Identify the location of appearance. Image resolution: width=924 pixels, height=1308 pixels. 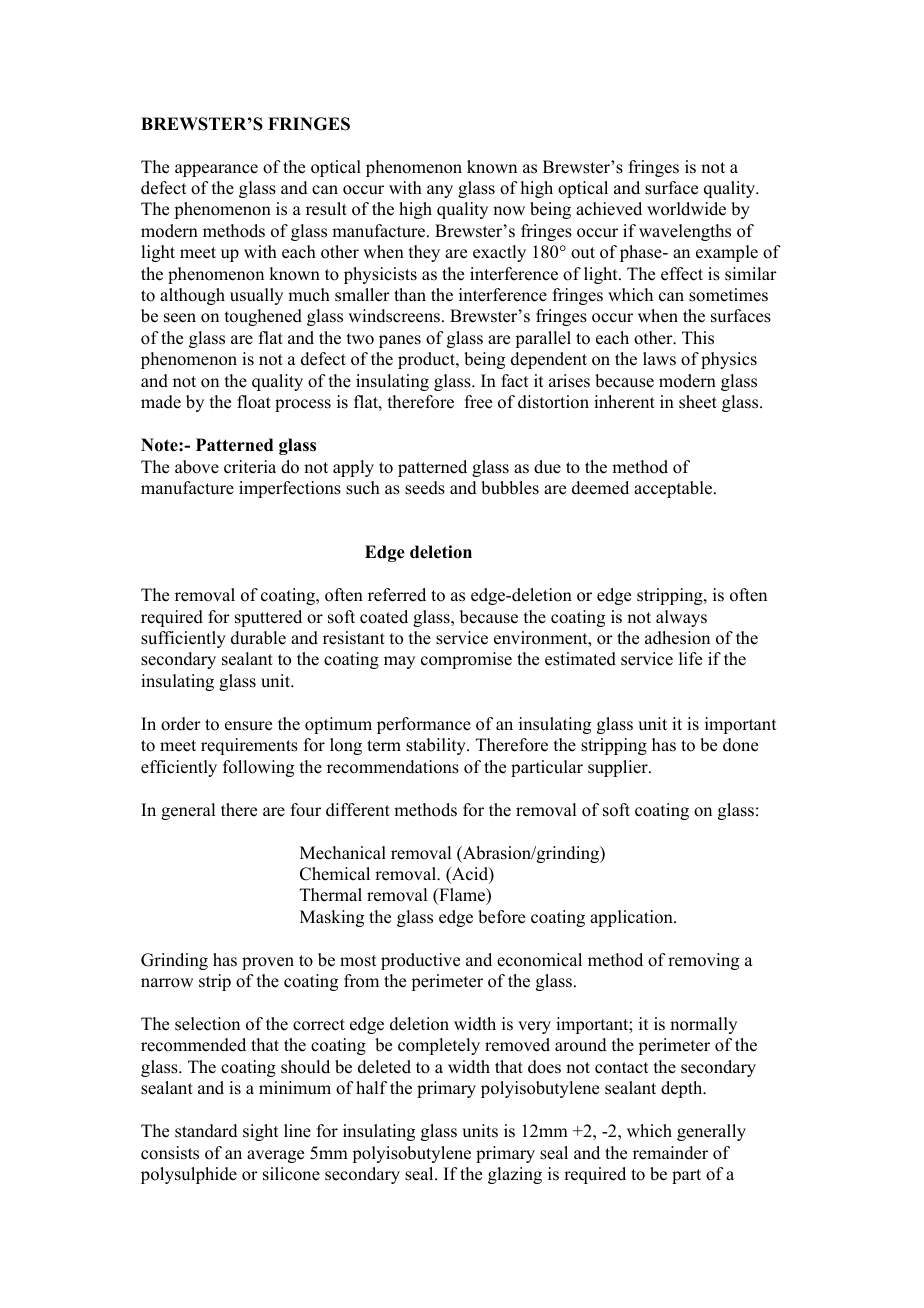
(216, 170).
